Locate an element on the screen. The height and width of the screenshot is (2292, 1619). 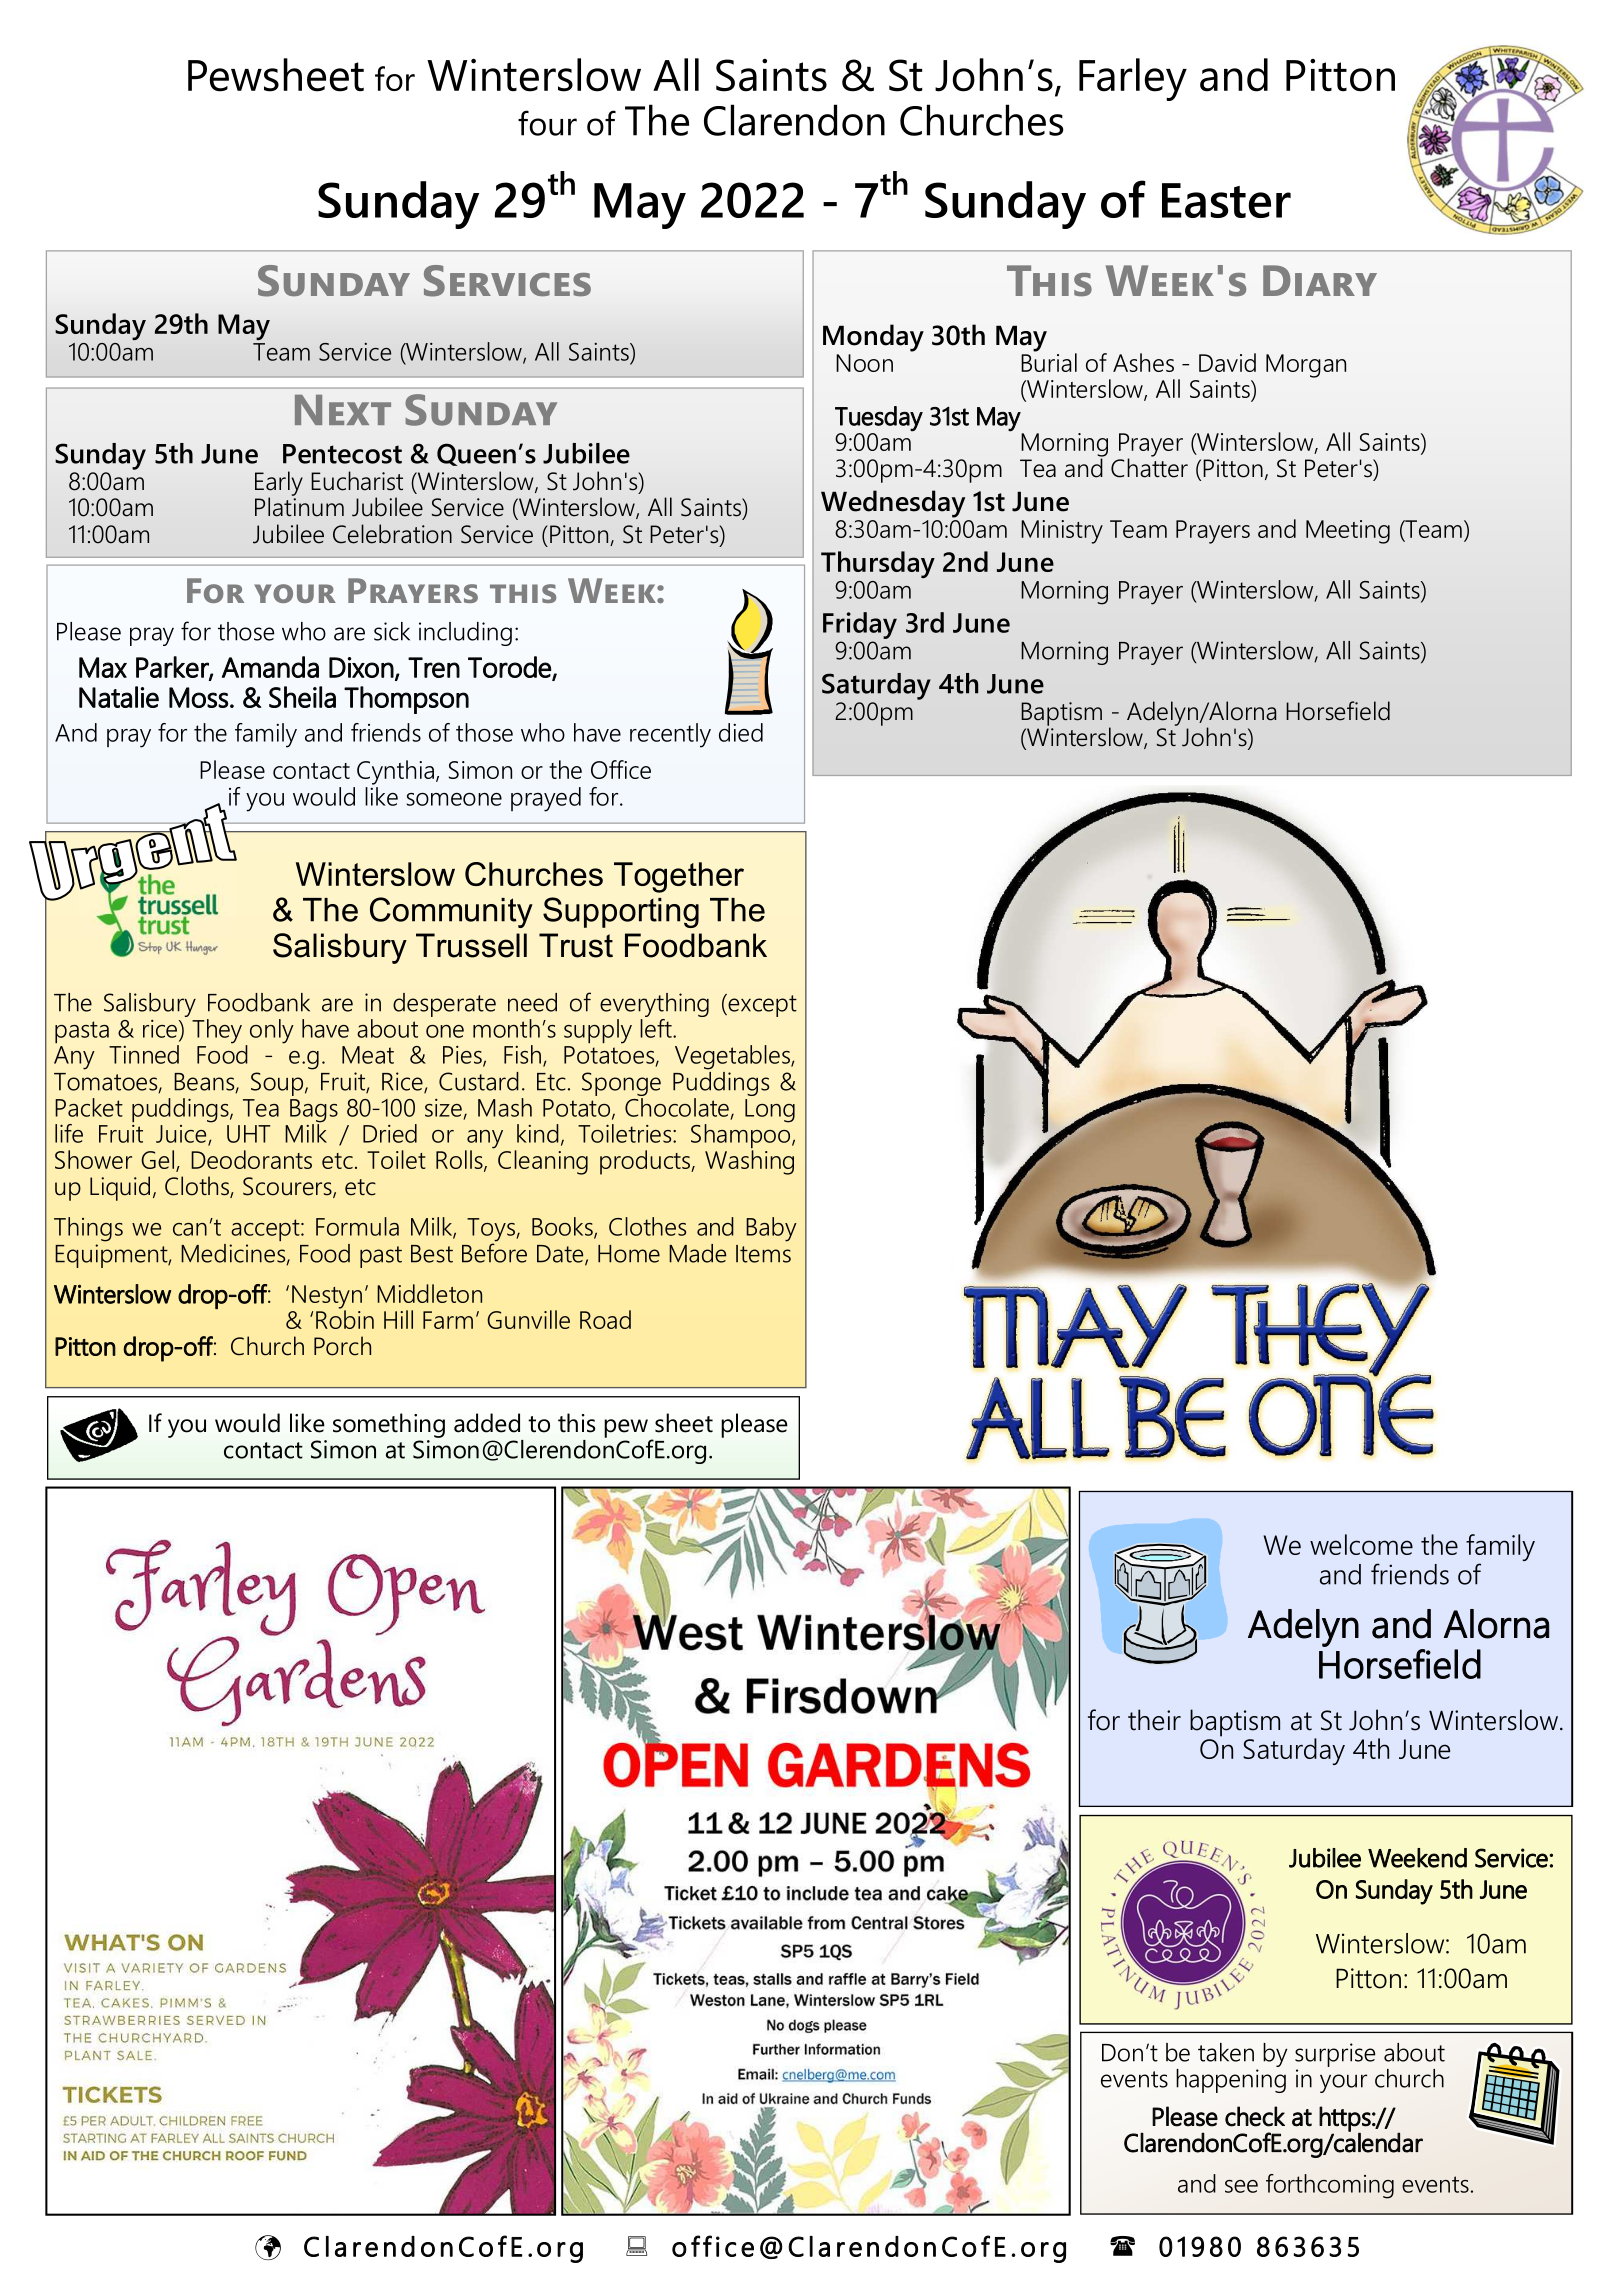
Shampoo is located at coordinates (742, 1136).
